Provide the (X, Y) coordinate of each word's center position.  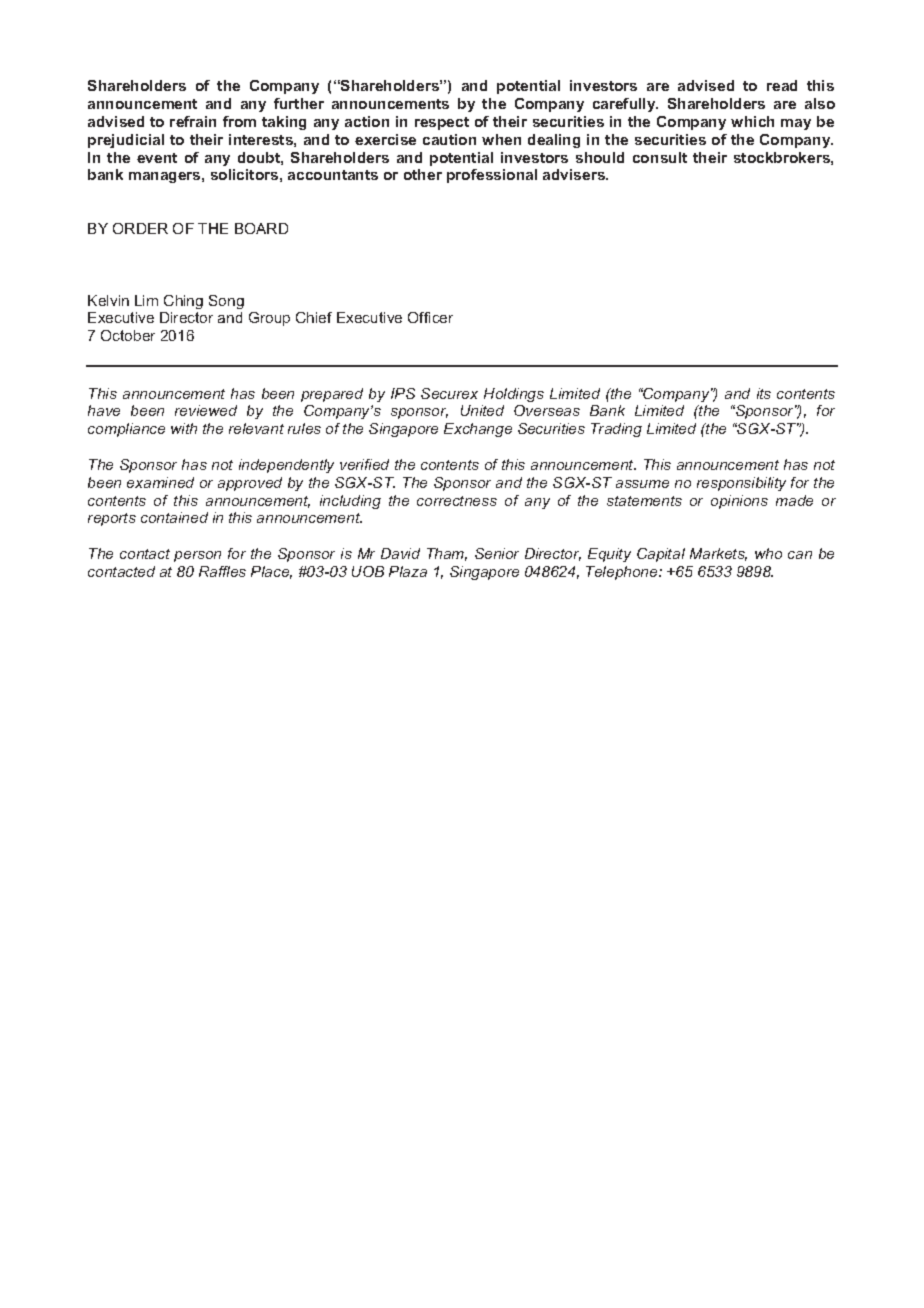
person (197, 556)
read (782, 85)
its (764, 393)
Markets (718, 554)
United (482, 410)
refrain (193, 121)
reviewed (206, 410)
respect (442, 123)
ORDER (140, 228)
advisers (575, 174)
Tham (447, 554)
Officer (430, 317)
